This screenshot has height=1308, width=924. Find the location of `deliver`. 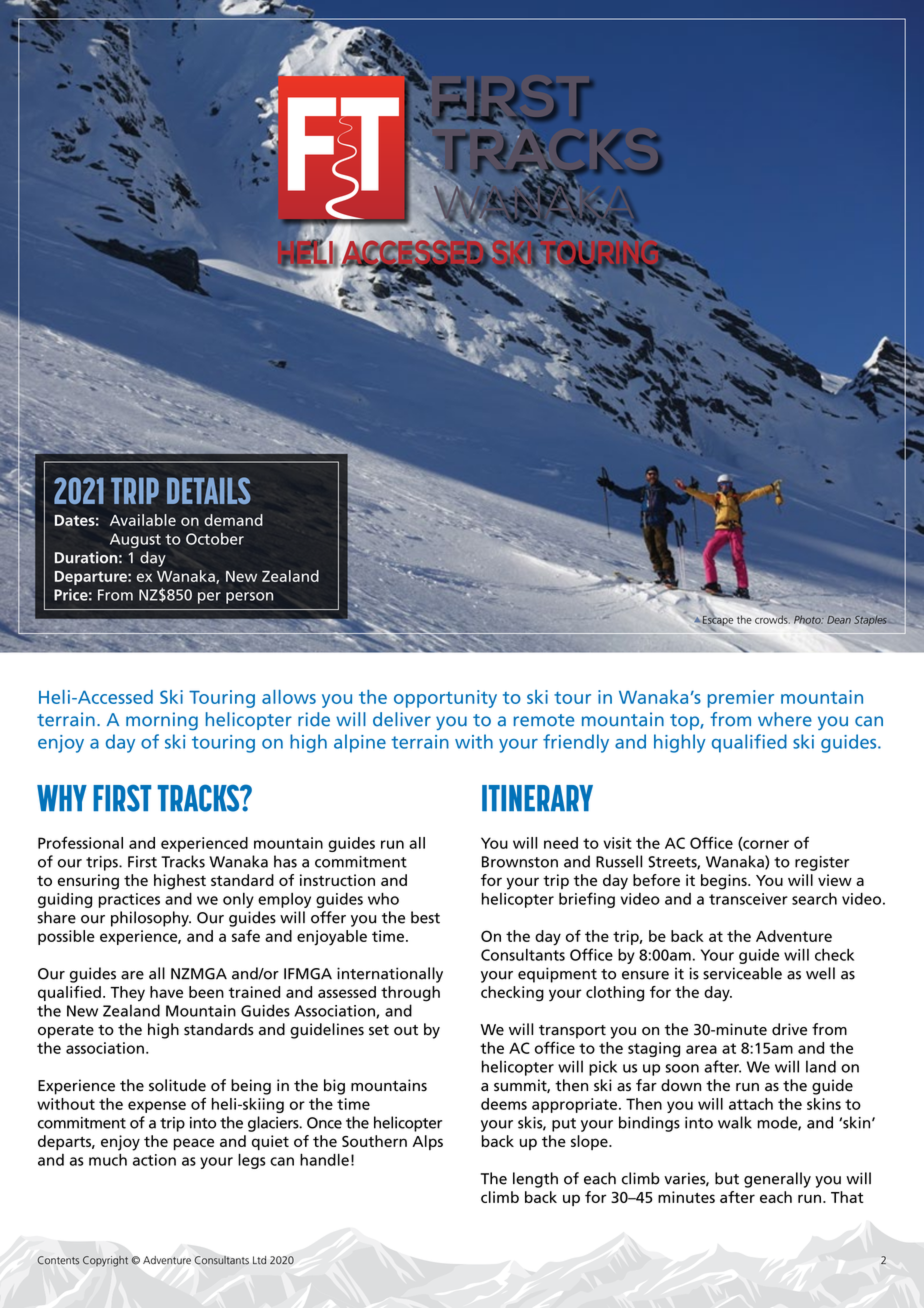

deliver is located at coordinates (402, 719).
